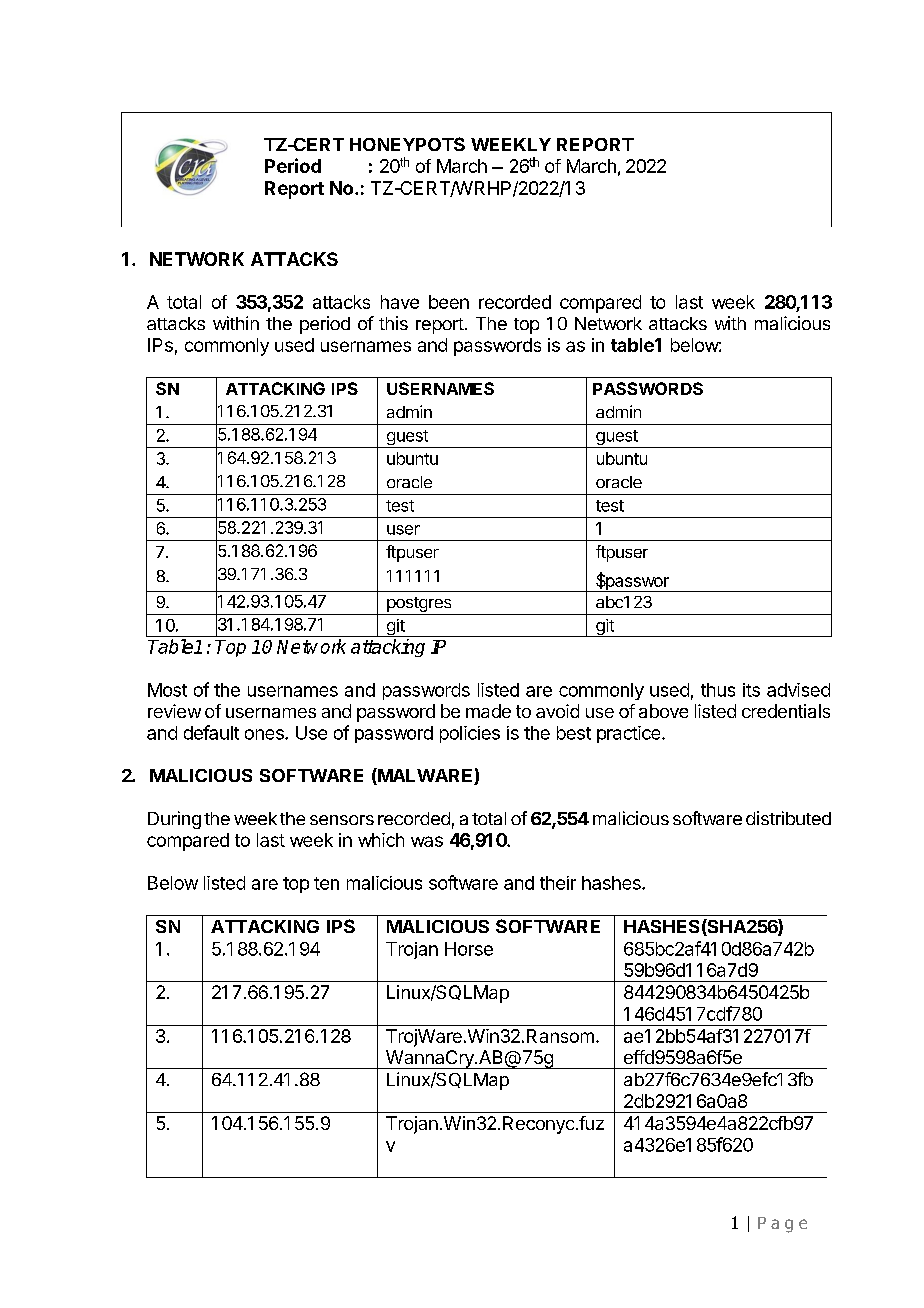 This screenshot has height=1308, width=924. I want to click on ten, so click(326, 883).
